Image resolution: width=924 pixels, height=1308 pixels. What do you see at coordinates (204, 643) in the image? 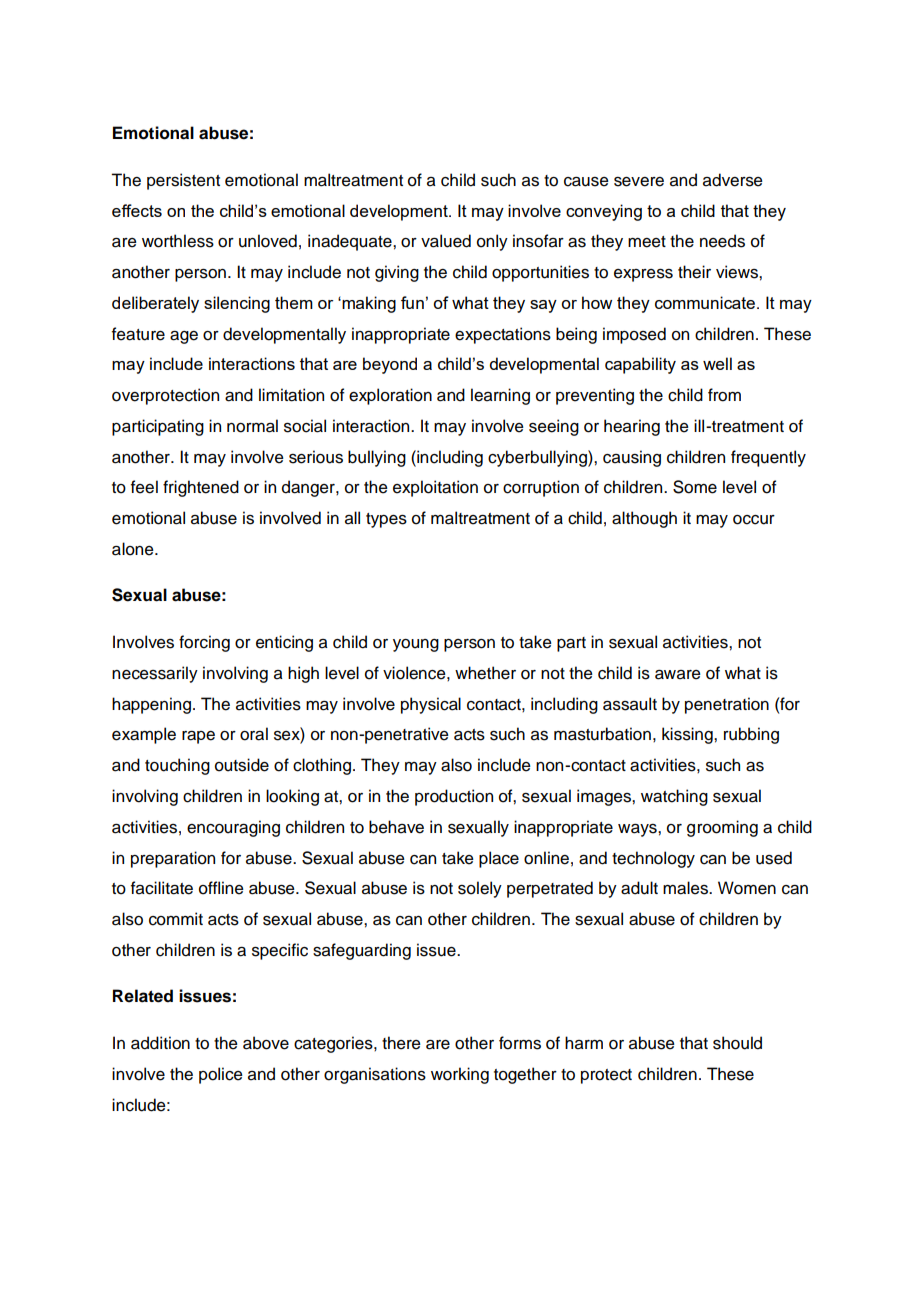
I see `forcing` at bounding box center [204, 643].
